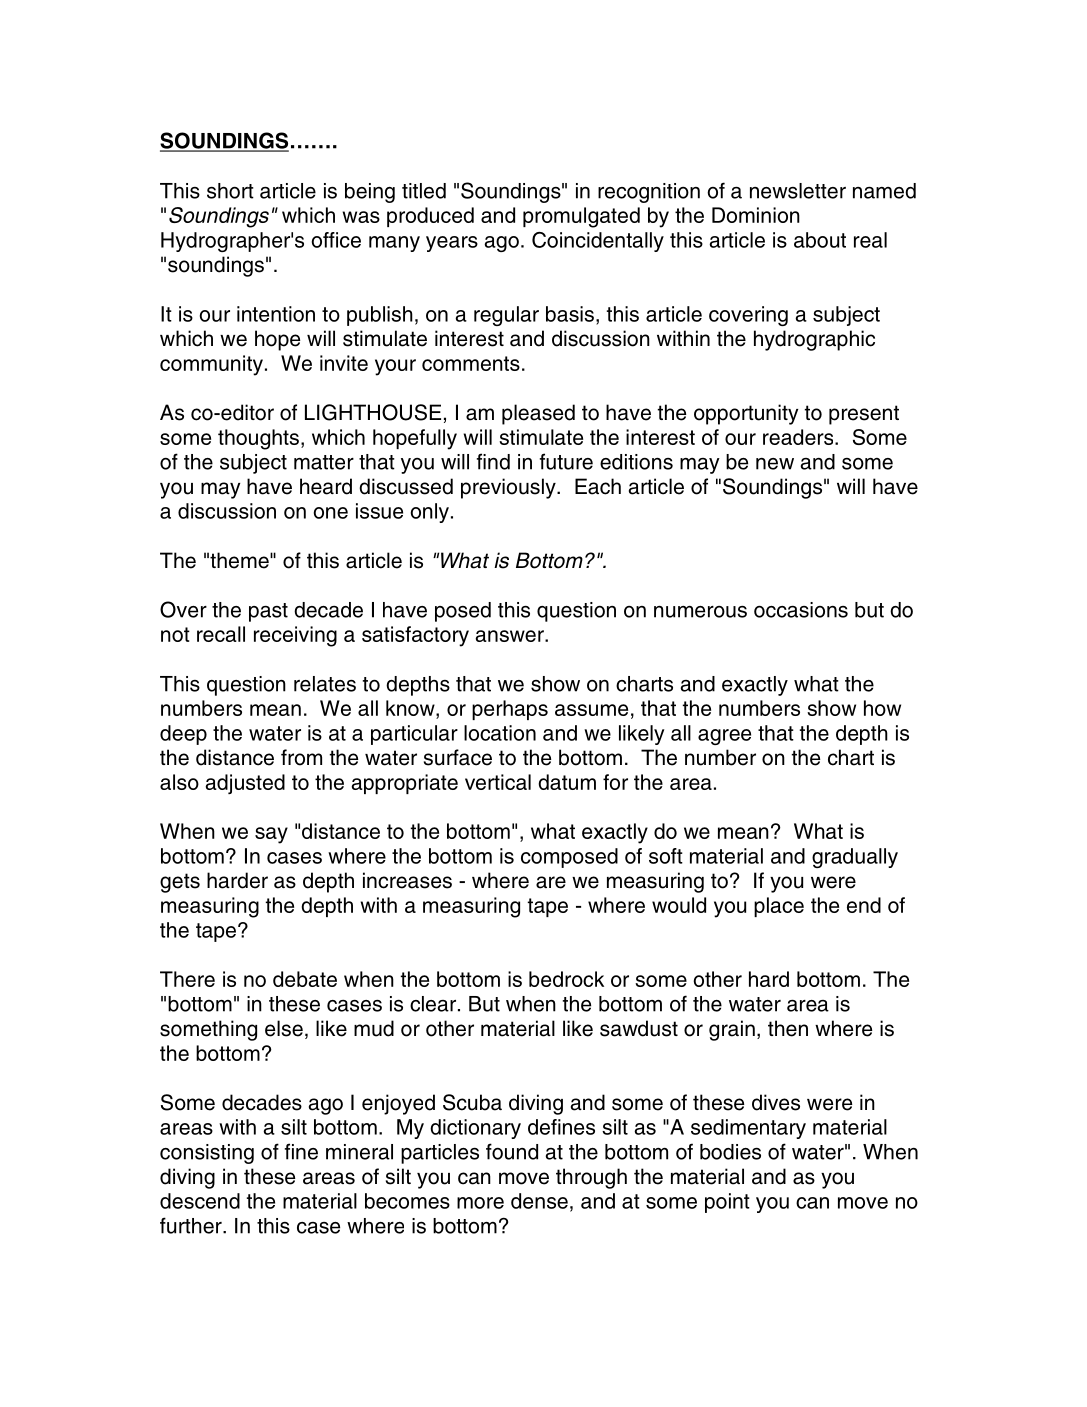 The width and height of the screenshot is (1087, 1407). Describe the element at coordinates (581, 217) in the screenshot. I see `promulgated` at that location.
